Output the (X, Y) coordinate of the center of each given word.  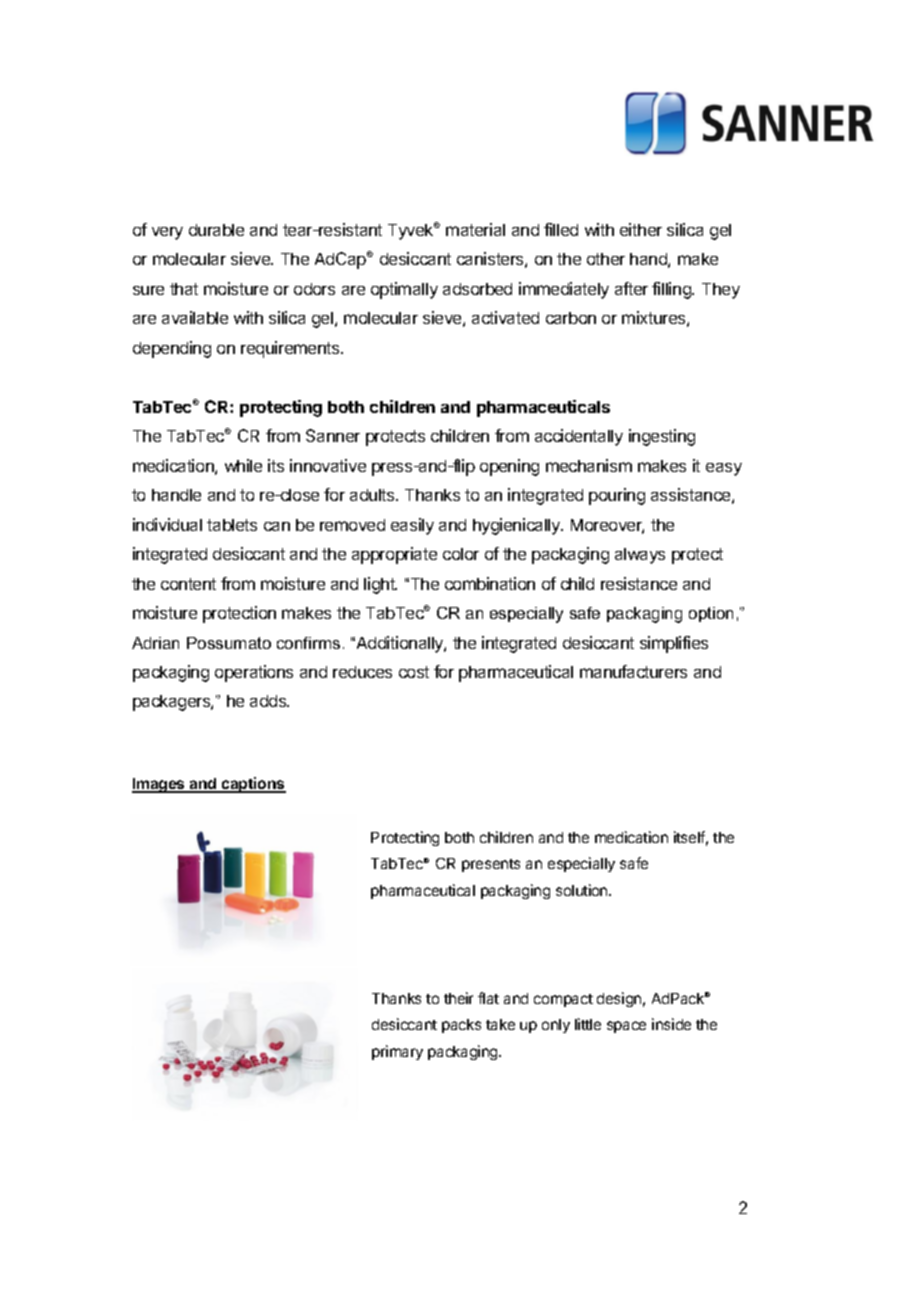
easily (412, 526)
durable (216, 230)
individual (167, 524)
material (475, 229)
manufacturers (633, 671)
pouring (617, 496)
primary (397, 1052)
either (641, 229)
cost (414, 672)
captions (253, 785)
